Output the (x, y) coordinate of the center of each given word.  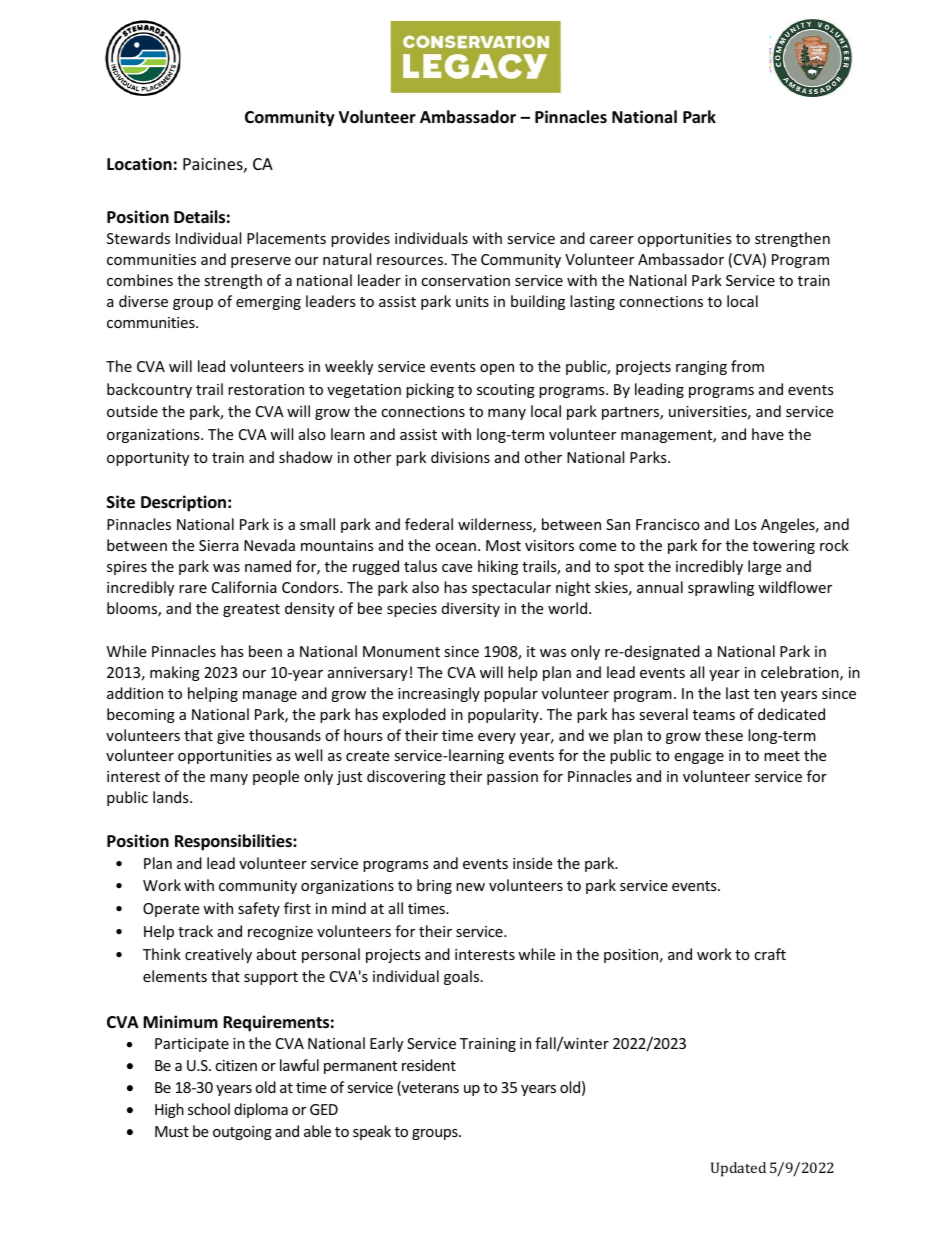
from (747, 366)
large (764, 567)
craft (770, 954)
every (497, 738)
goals (463, 977)
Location (139, 164)
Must (172, 1131)
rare (193, 589)
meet (782, 756)
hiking (498, 567)
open (497, 369)
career (612, 240)
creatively (218, 955)
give (230, 737)
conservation (465, 280)
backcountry (149, 390)
